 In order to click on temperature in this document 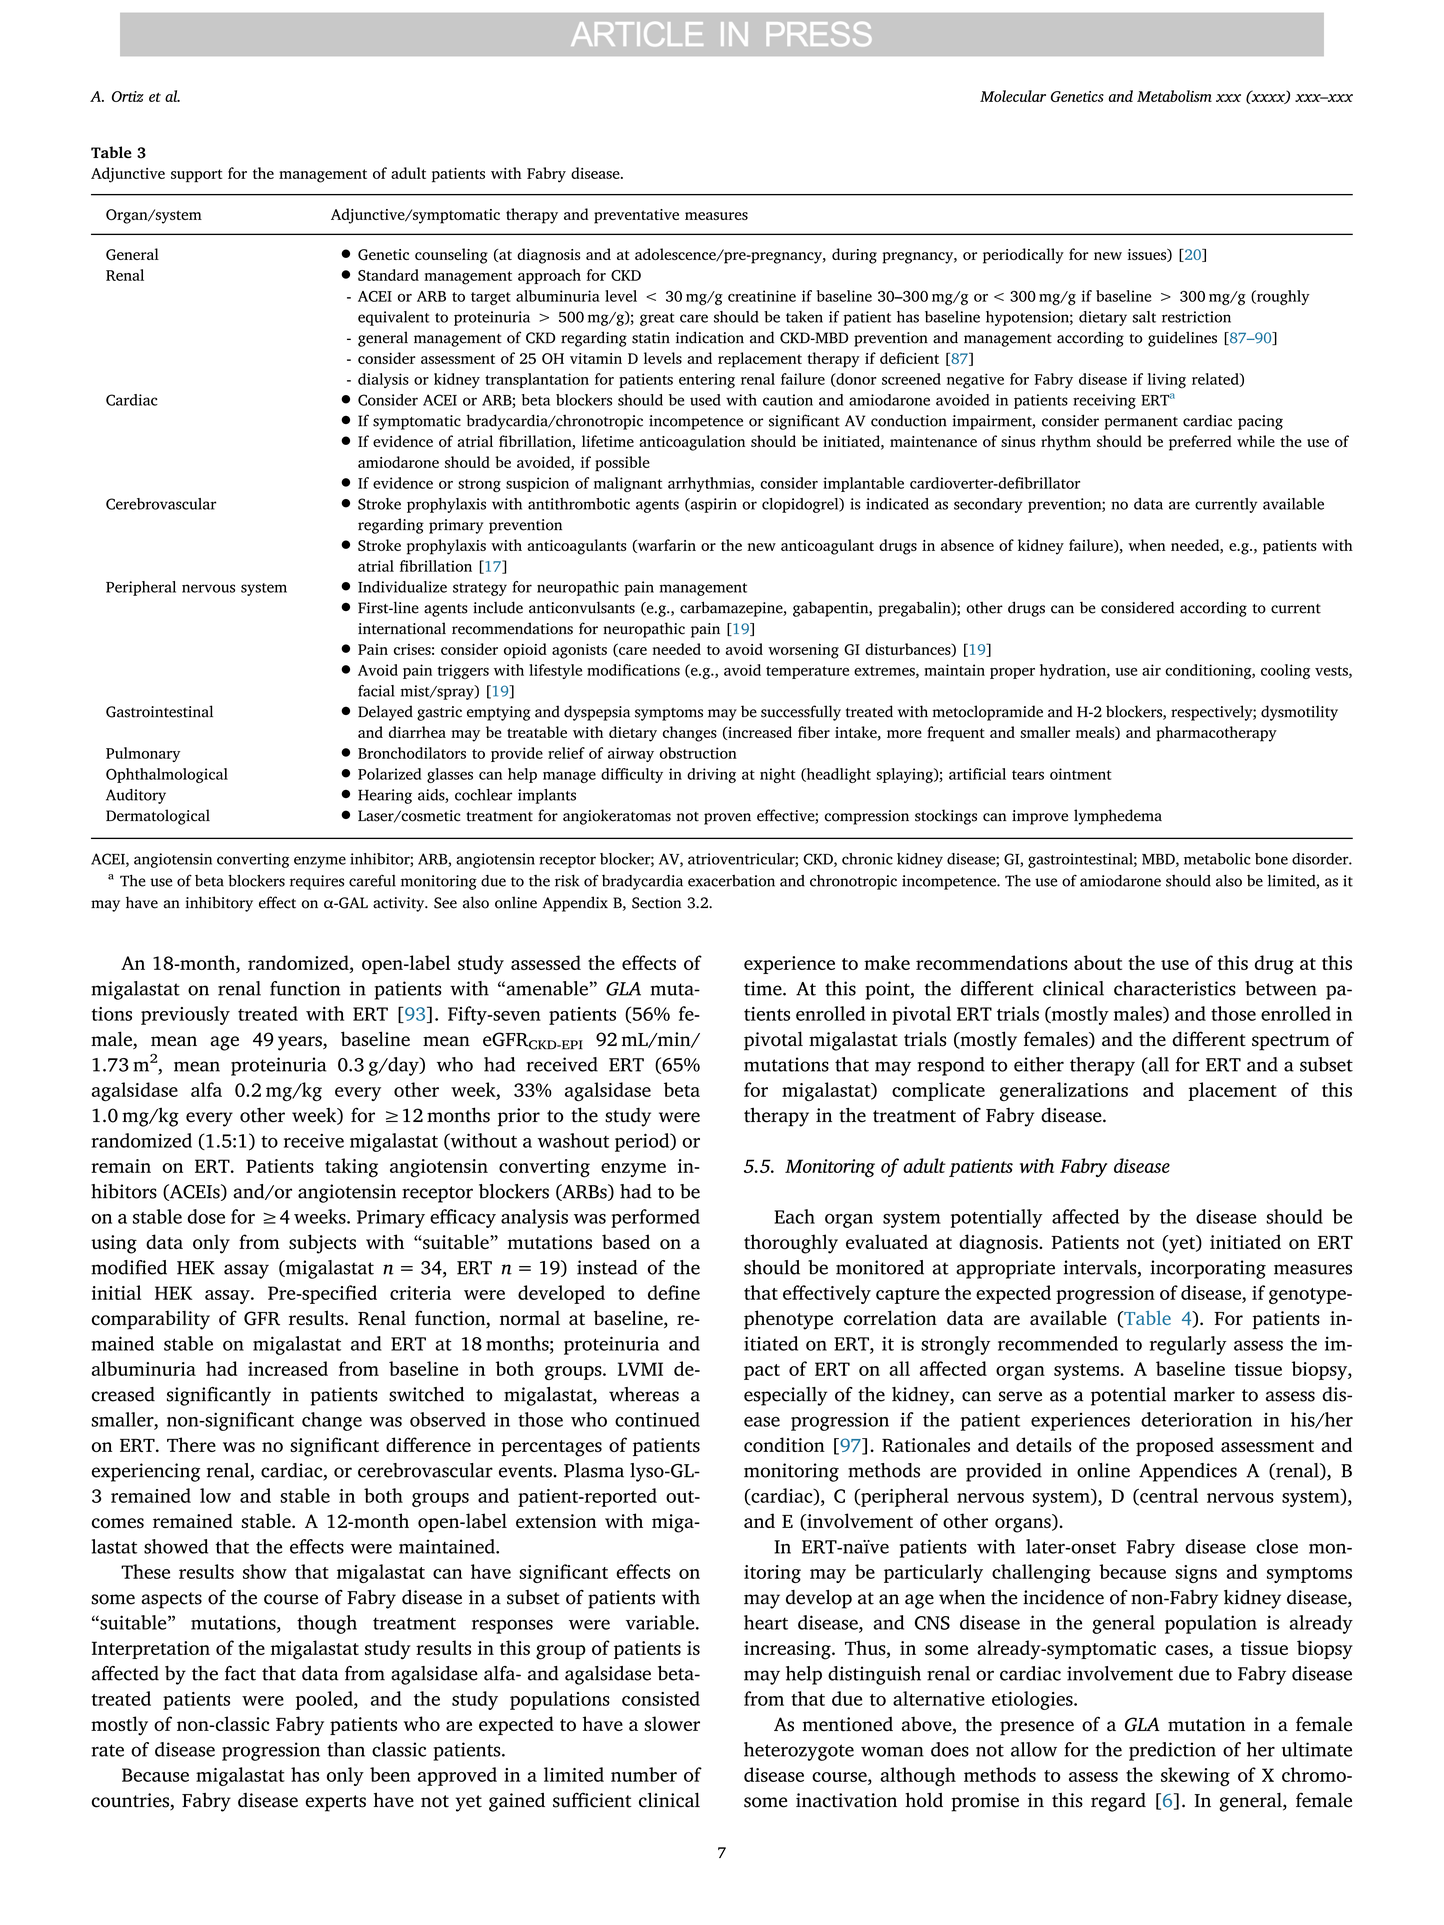, I will do `click(807, 672)`.
